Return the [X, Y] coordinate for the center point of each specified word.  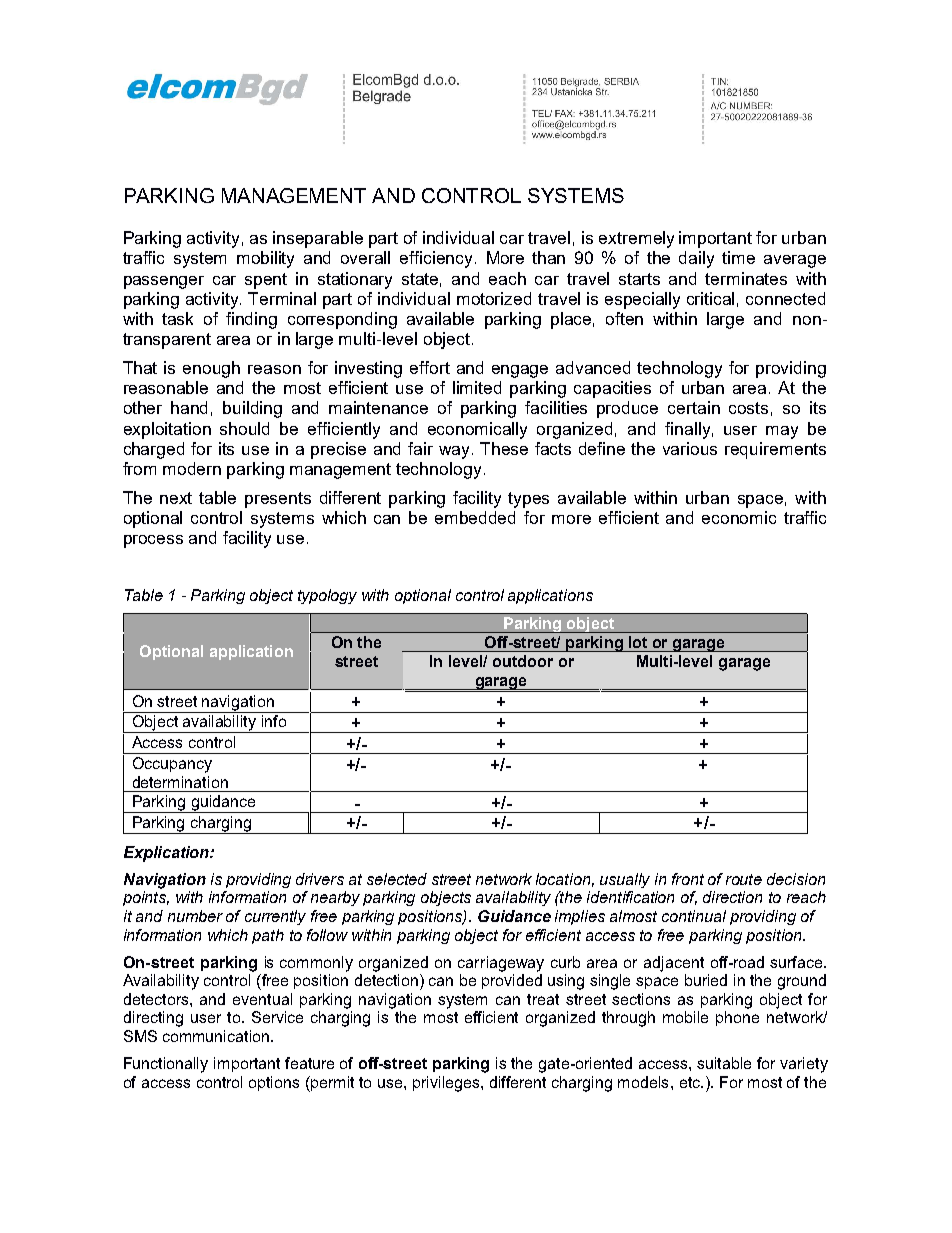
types [528, 500]
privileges [447, 1084]
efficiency [436, 259]
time [738, 257]
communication [217, 1036]
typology [327, 596]
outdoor [523, 661]
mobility [265, 259]
